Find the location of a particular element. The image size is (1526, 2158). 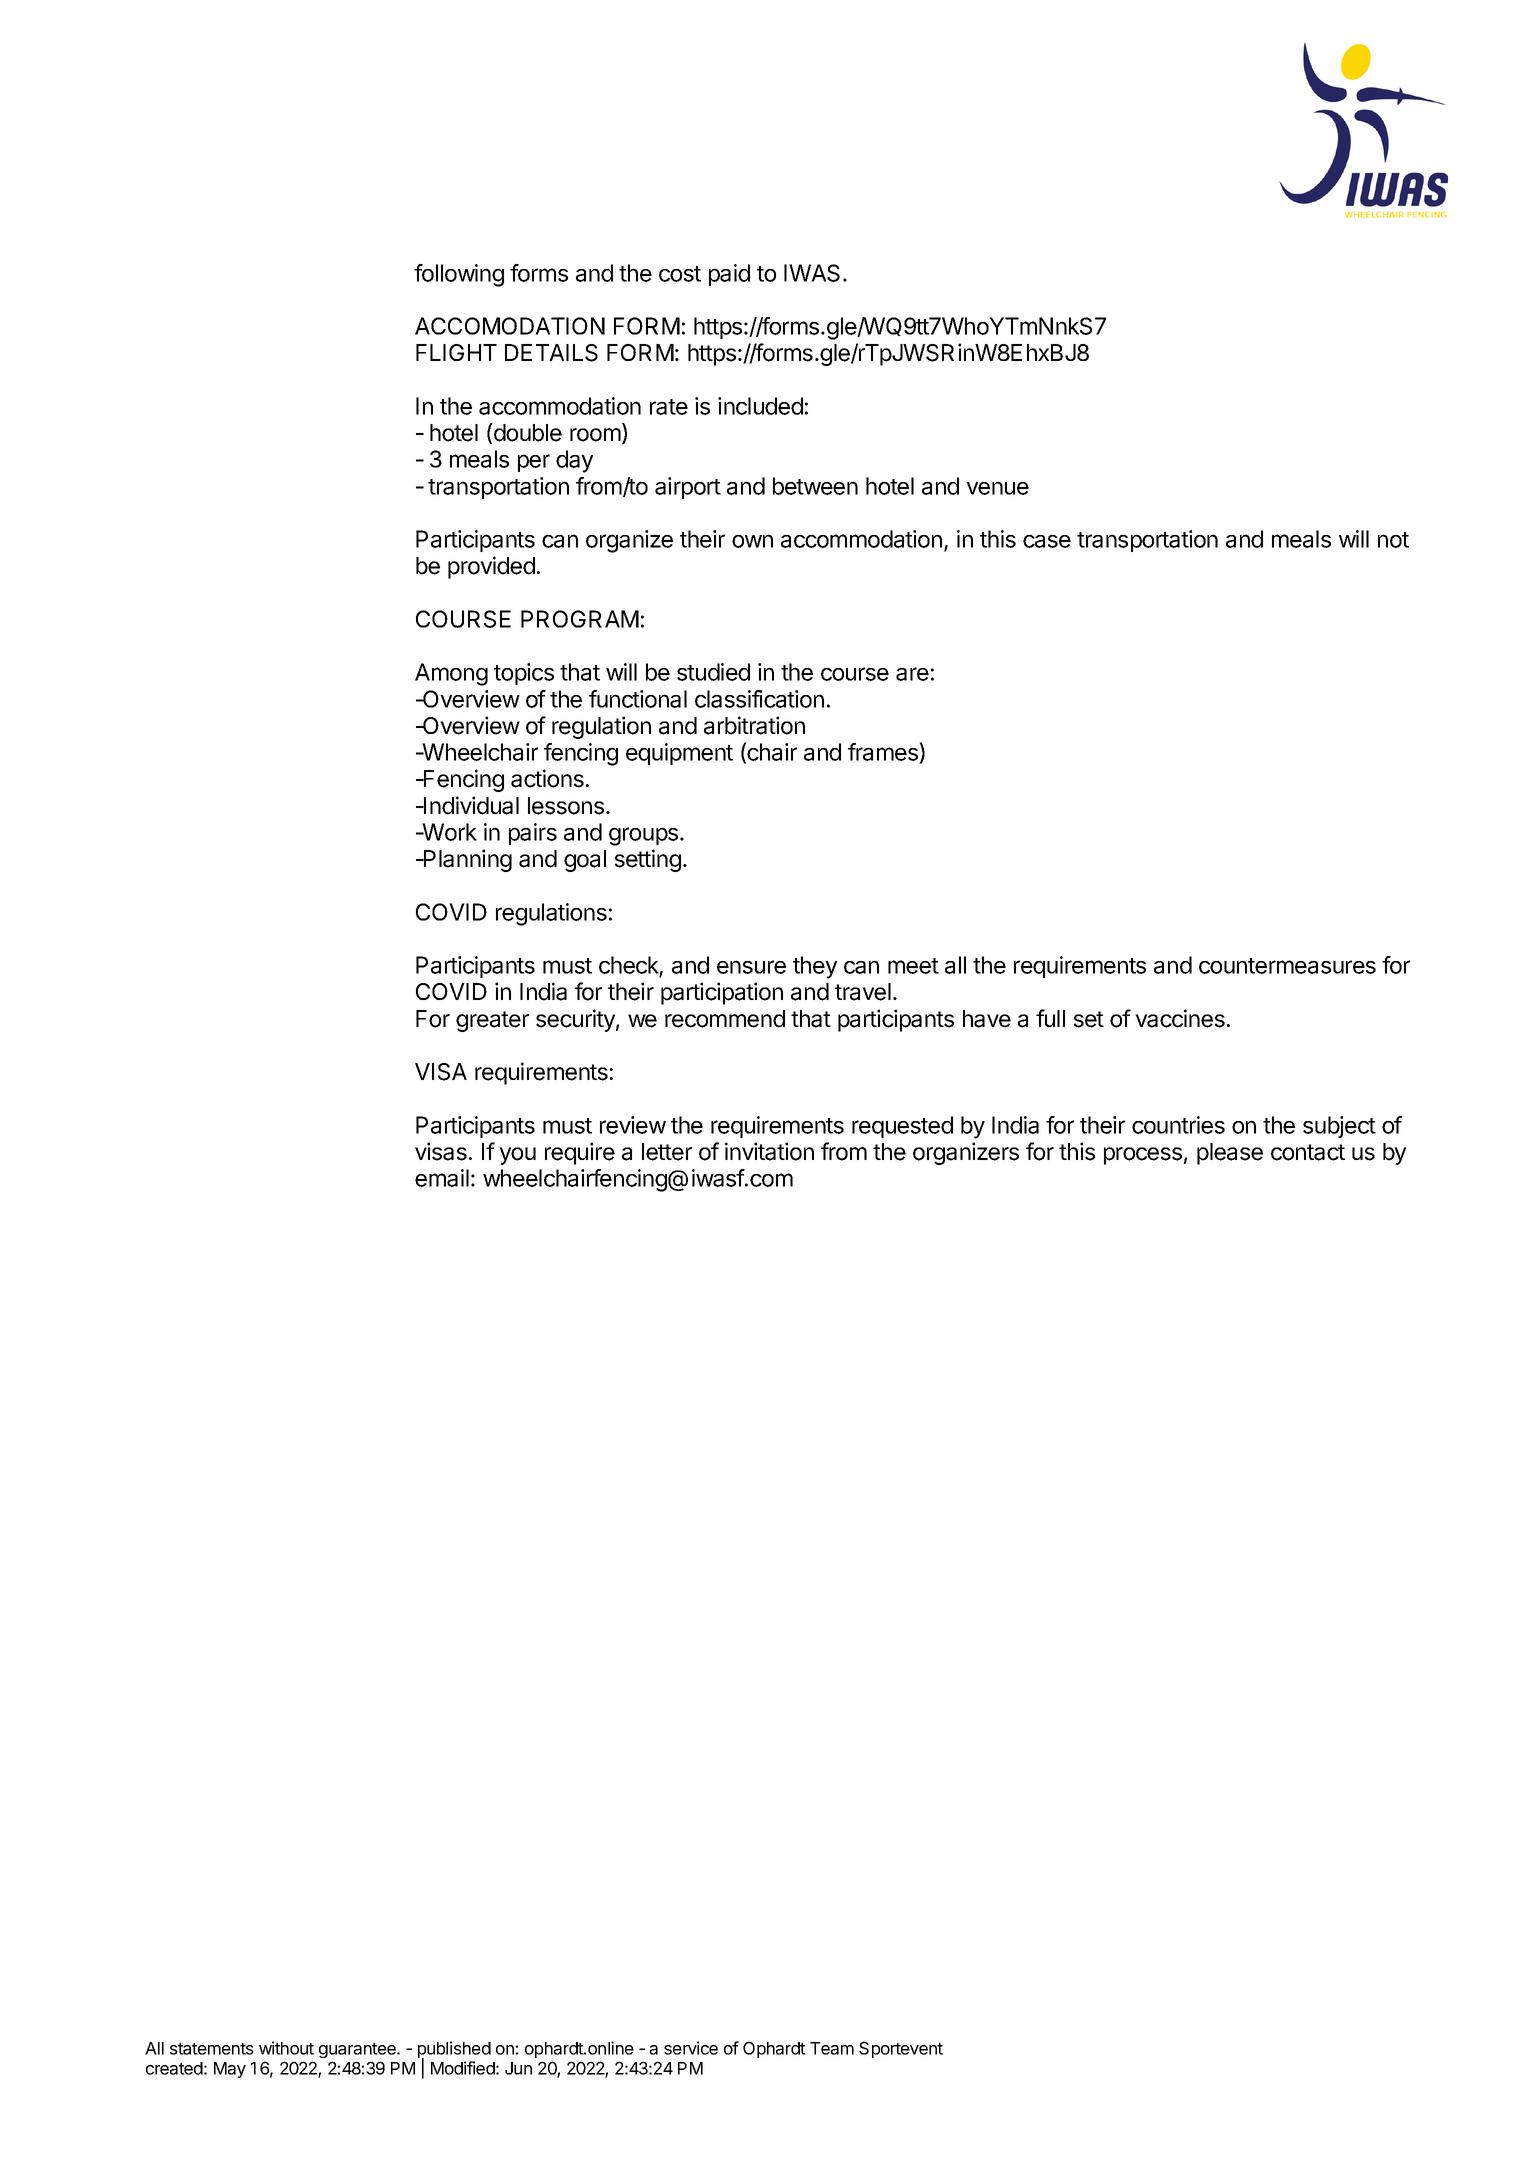

paid is located at coordinates (729, 275).
